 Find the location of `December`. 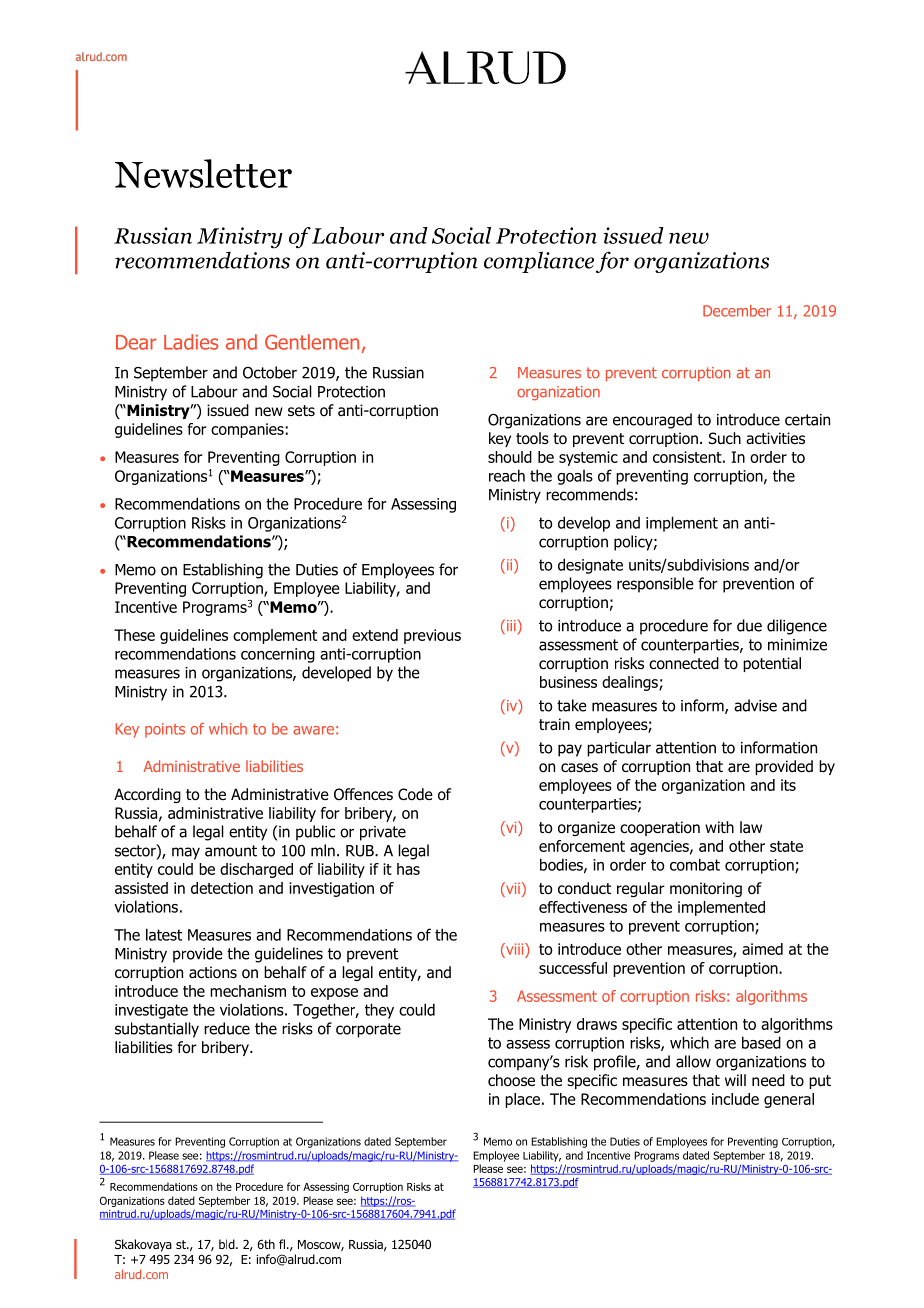

December is located at coordinates (737, 311).
